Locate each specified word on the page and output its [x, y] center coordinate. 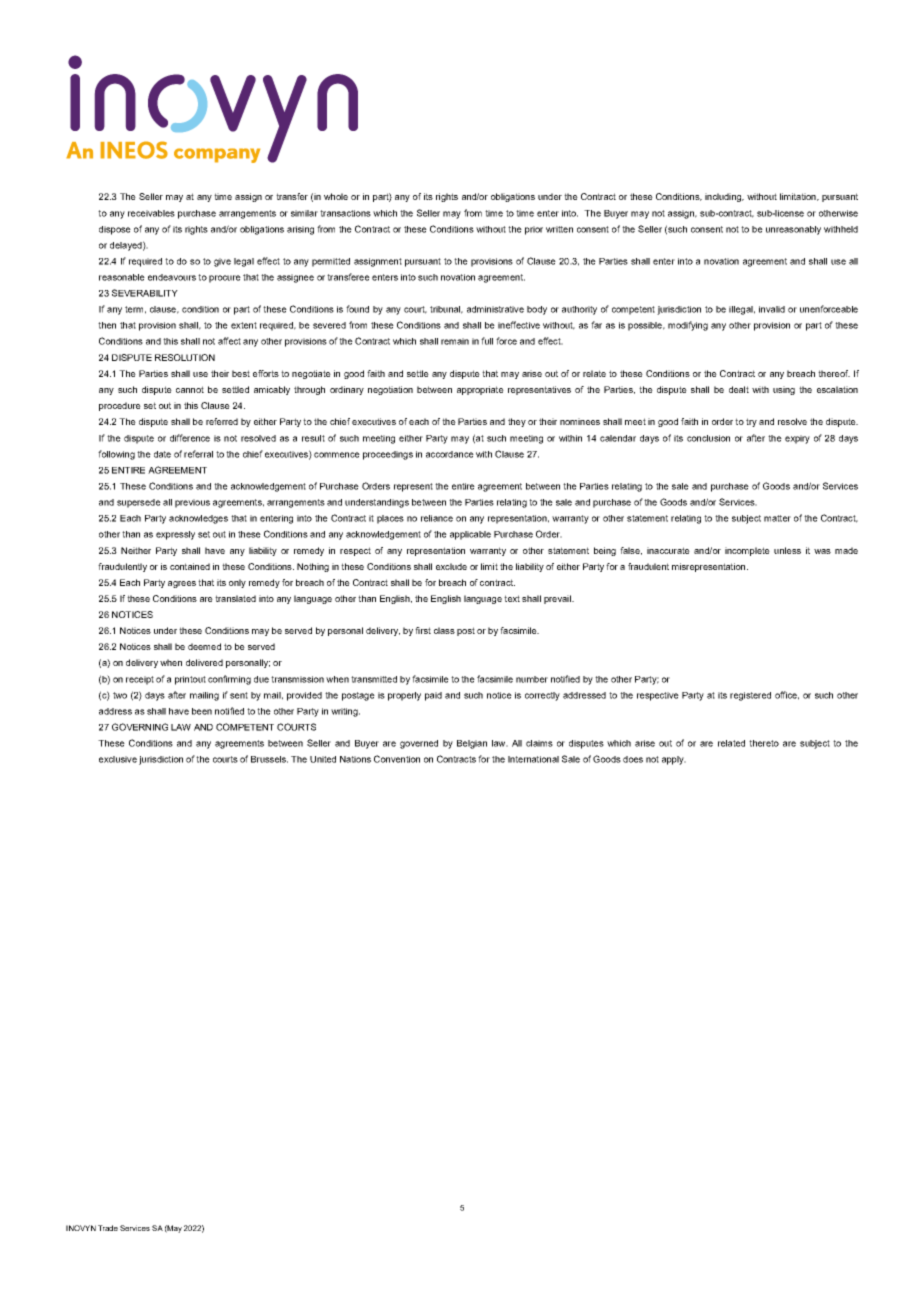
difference [190, 438]
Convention [397, 759]
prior [534, 230]
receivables [151, 213]
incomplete [747, 551]
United [323, 759]
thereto [764, 743]
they [517, 422]
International [533, 759]
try [751, 422]
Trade [108, 1228]
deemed [204, 646]
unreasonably [793, 230]
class [444, 630]
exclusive [118, 759]
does [633, 759]
